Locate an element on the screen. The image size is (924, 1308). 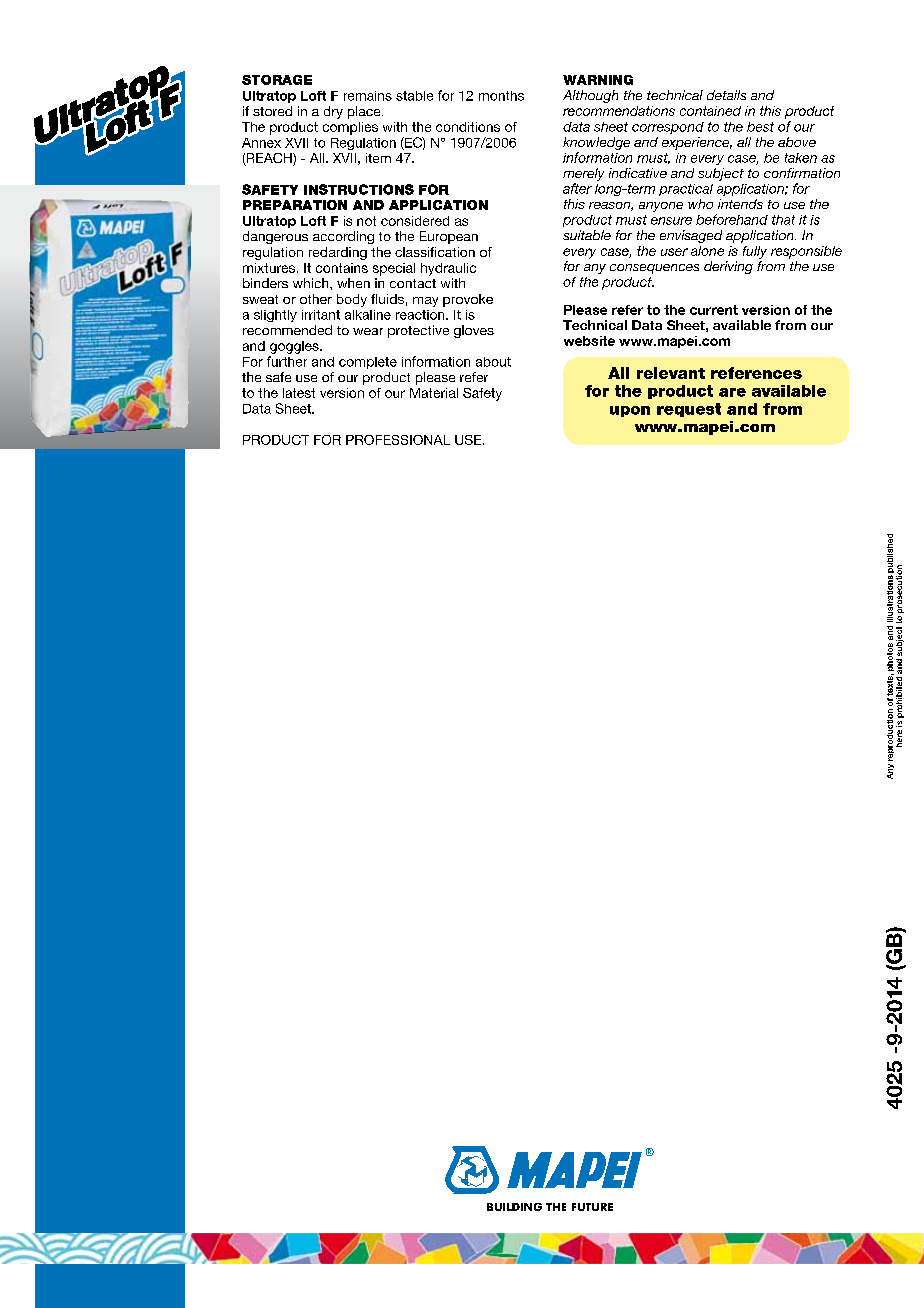
months is located at coordinates (501, 96).
